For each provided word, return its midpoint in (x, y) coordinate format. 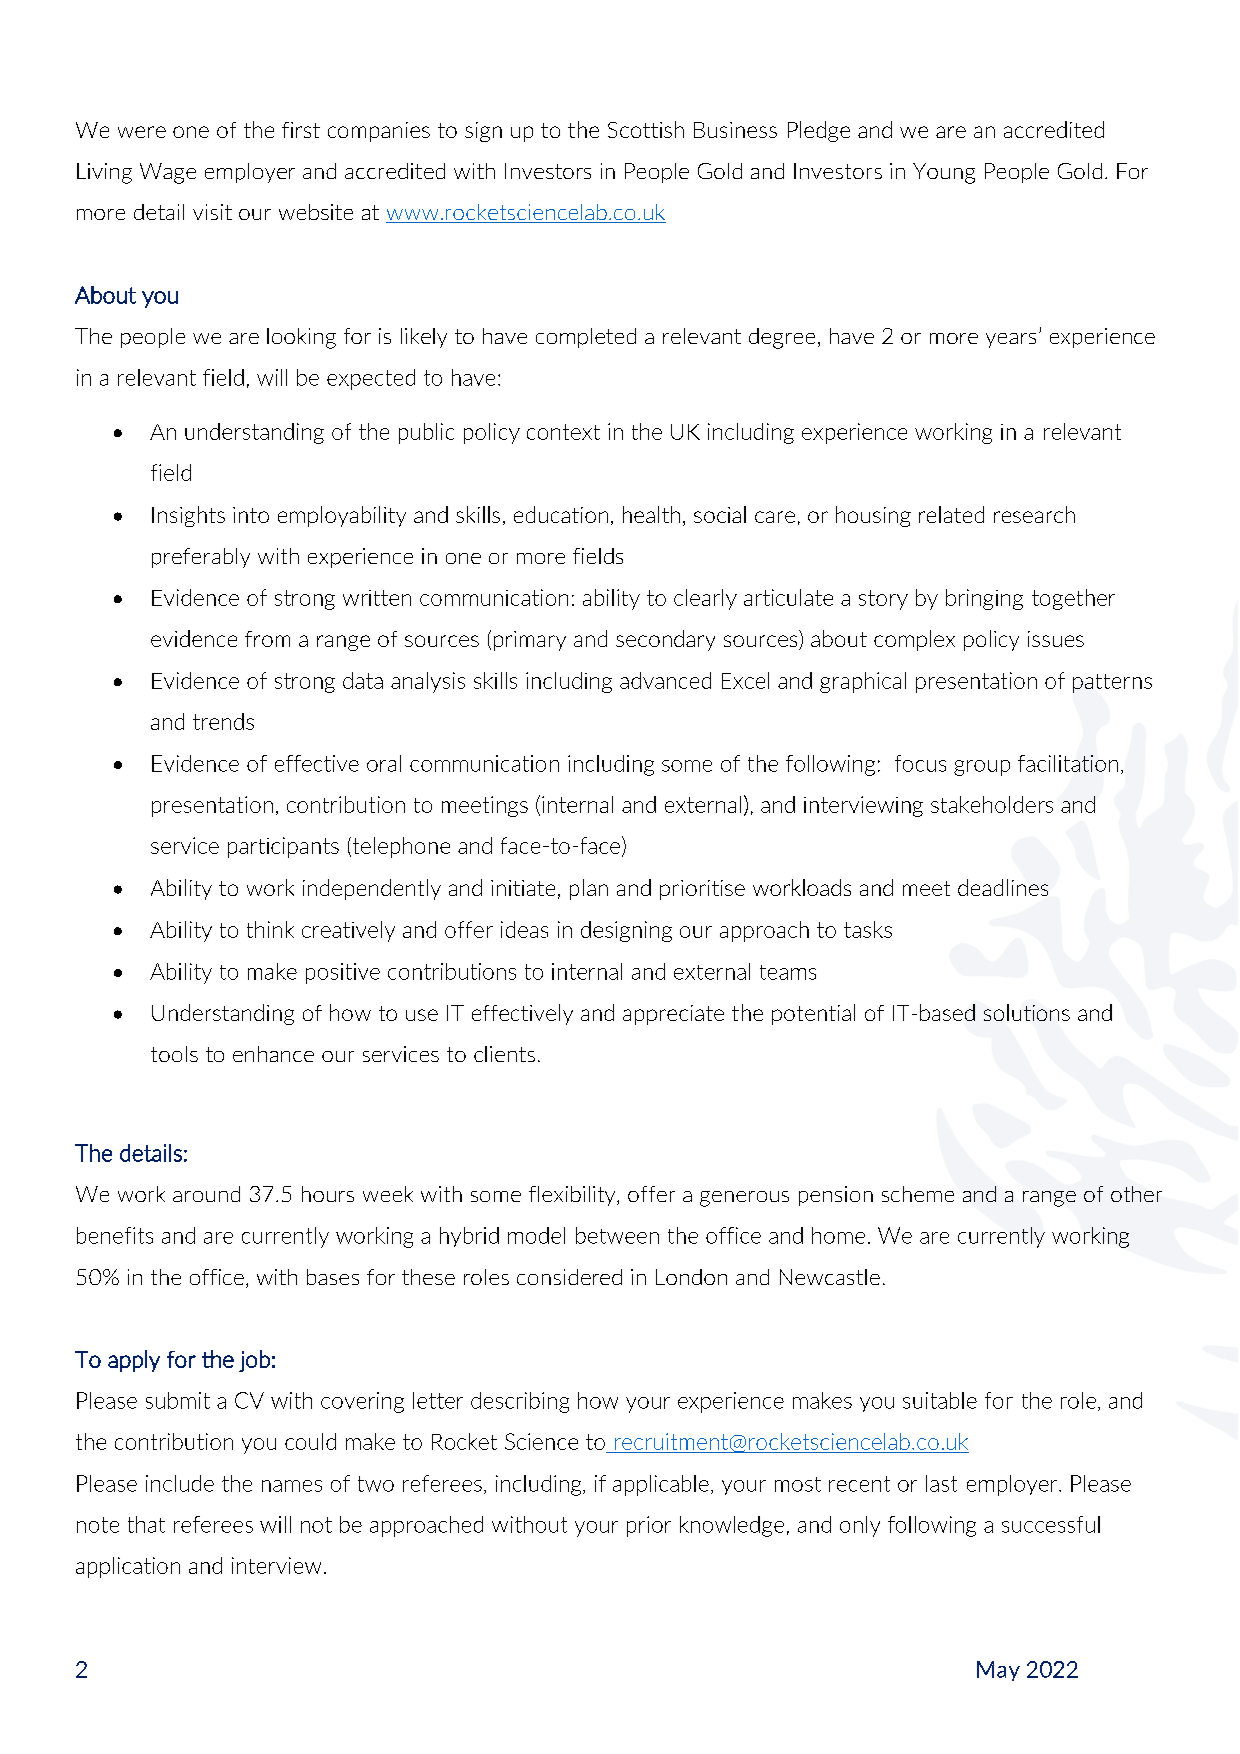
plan (589, 889)
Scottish (646, 129)
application (128, 1567)
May (998, 1671)
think (270, 929)
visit (212, 212)
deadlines (1003, 887)
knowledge (732, 1526)
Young (944, 173)
